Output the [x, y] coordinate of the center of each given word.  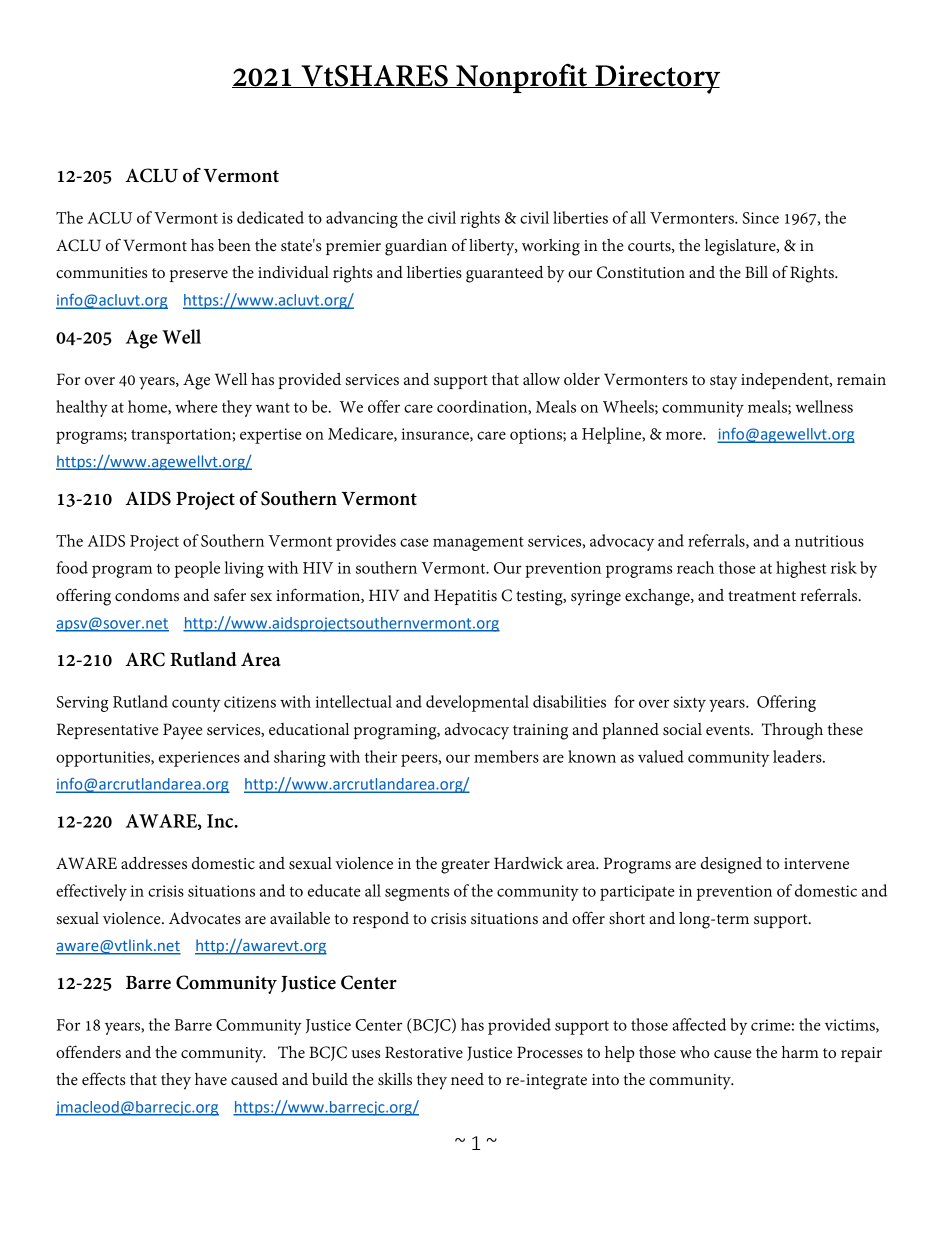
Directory [656, 79]
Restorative [424, 1052]
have [211, 1079]
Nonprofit [521, 78]
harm [800, 1052]
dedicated [270, 217]
